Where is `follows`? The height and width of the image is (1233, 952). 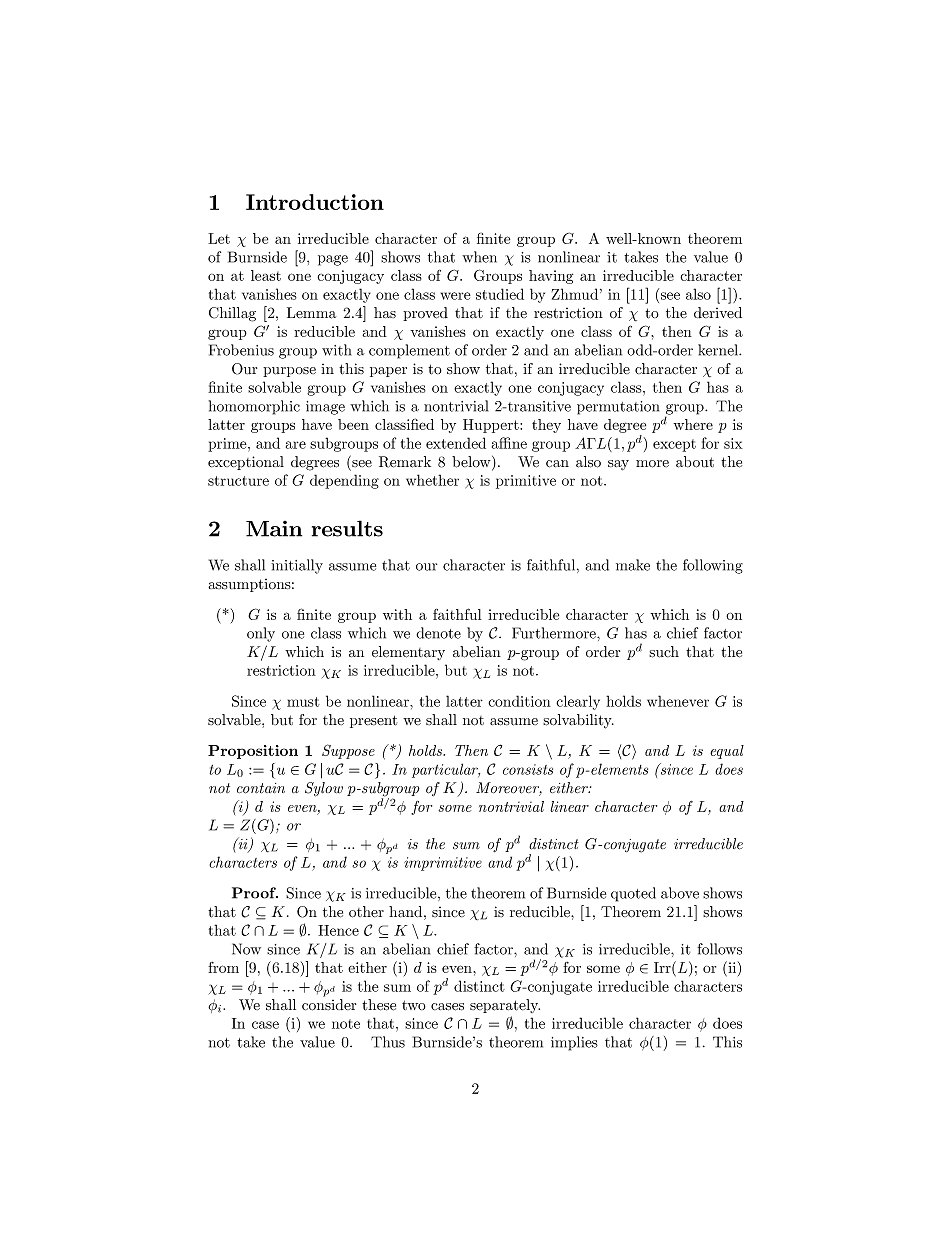 follows is located at coordinates (719, 949).
